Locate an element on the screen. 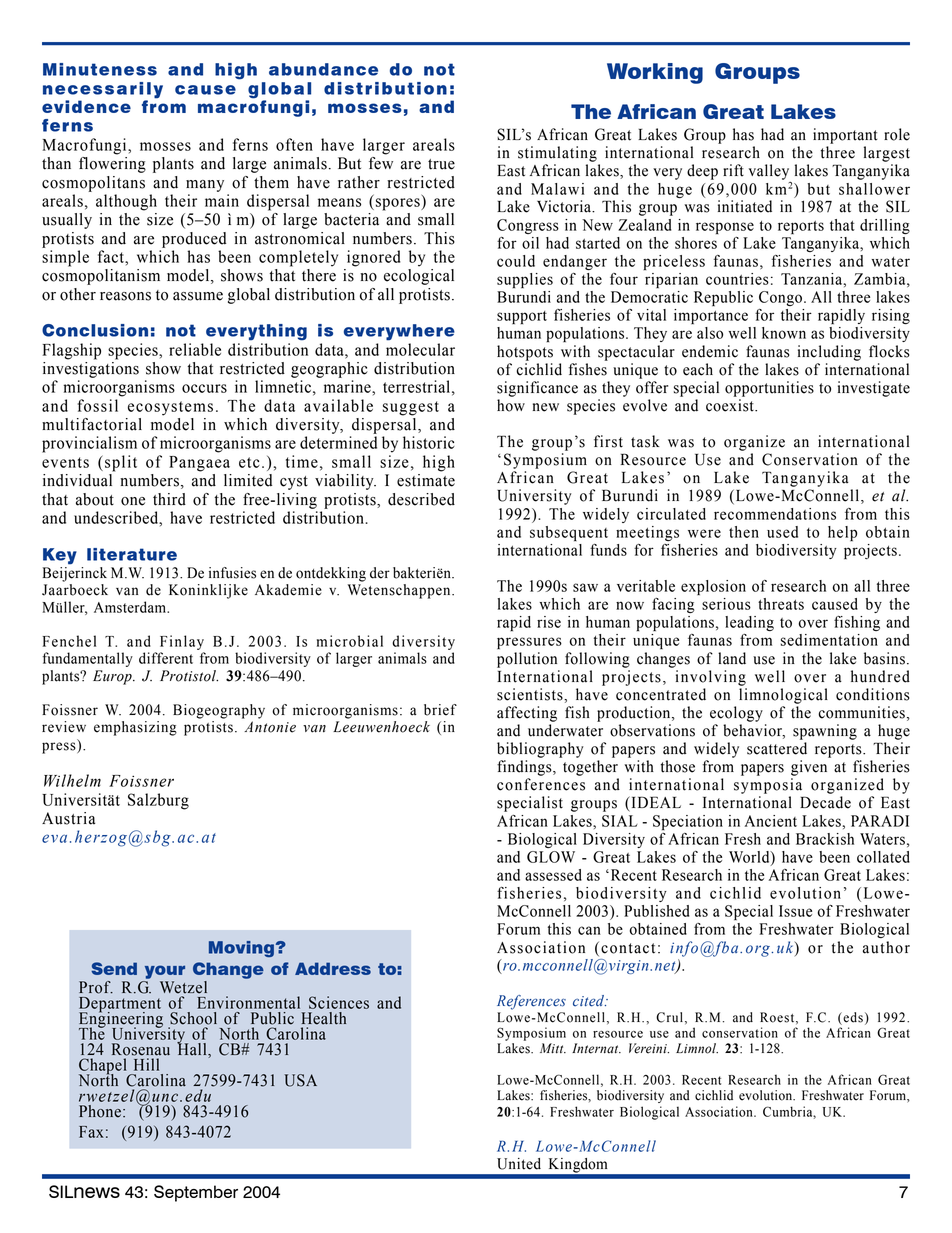  pollution is located at coordinates (527, 660).
